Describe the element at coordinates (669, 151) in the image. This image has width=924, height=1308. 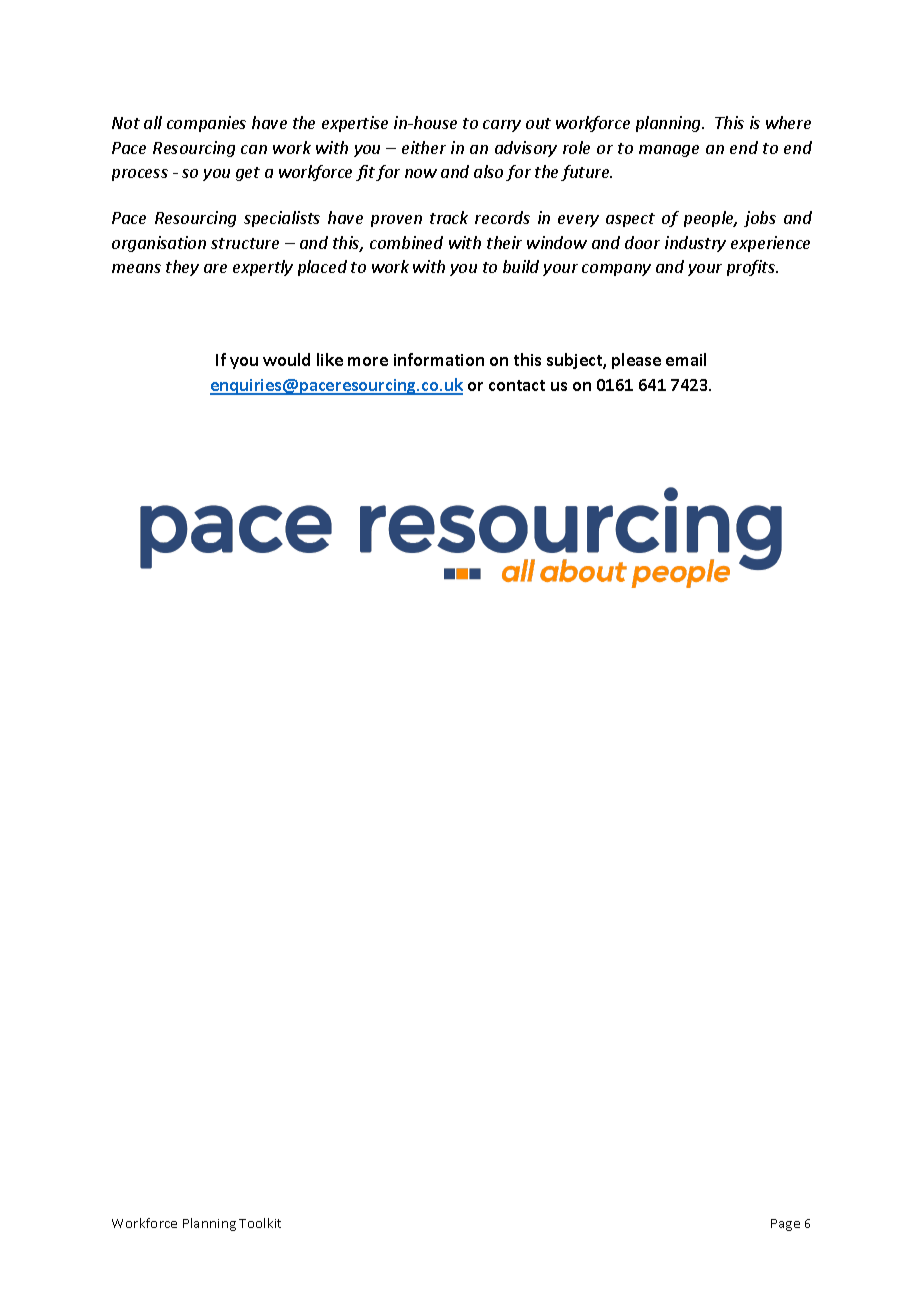
I see `manage` at that location.
